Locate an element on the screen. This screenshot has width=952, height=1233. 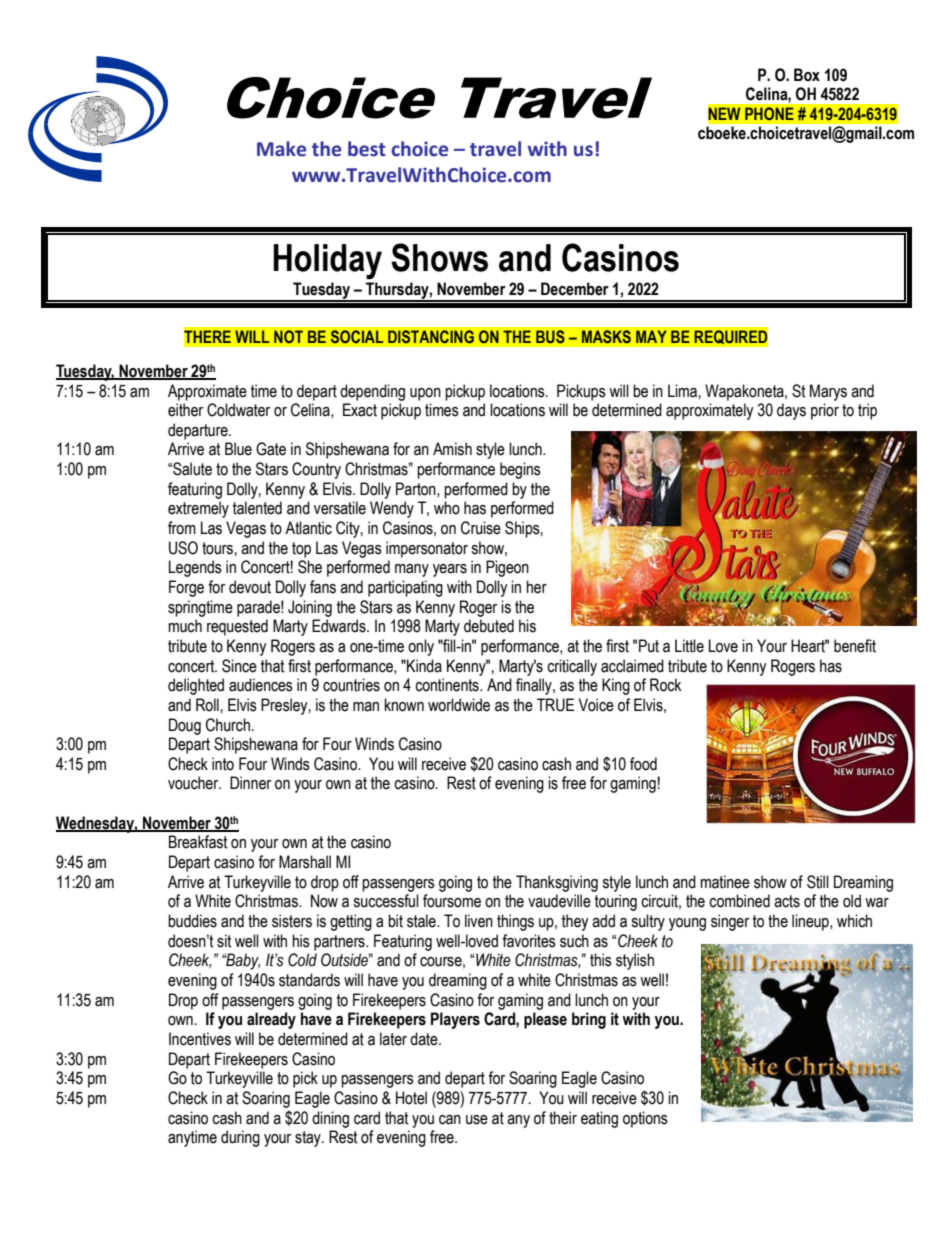
best is located at coordinates (367, 149).
